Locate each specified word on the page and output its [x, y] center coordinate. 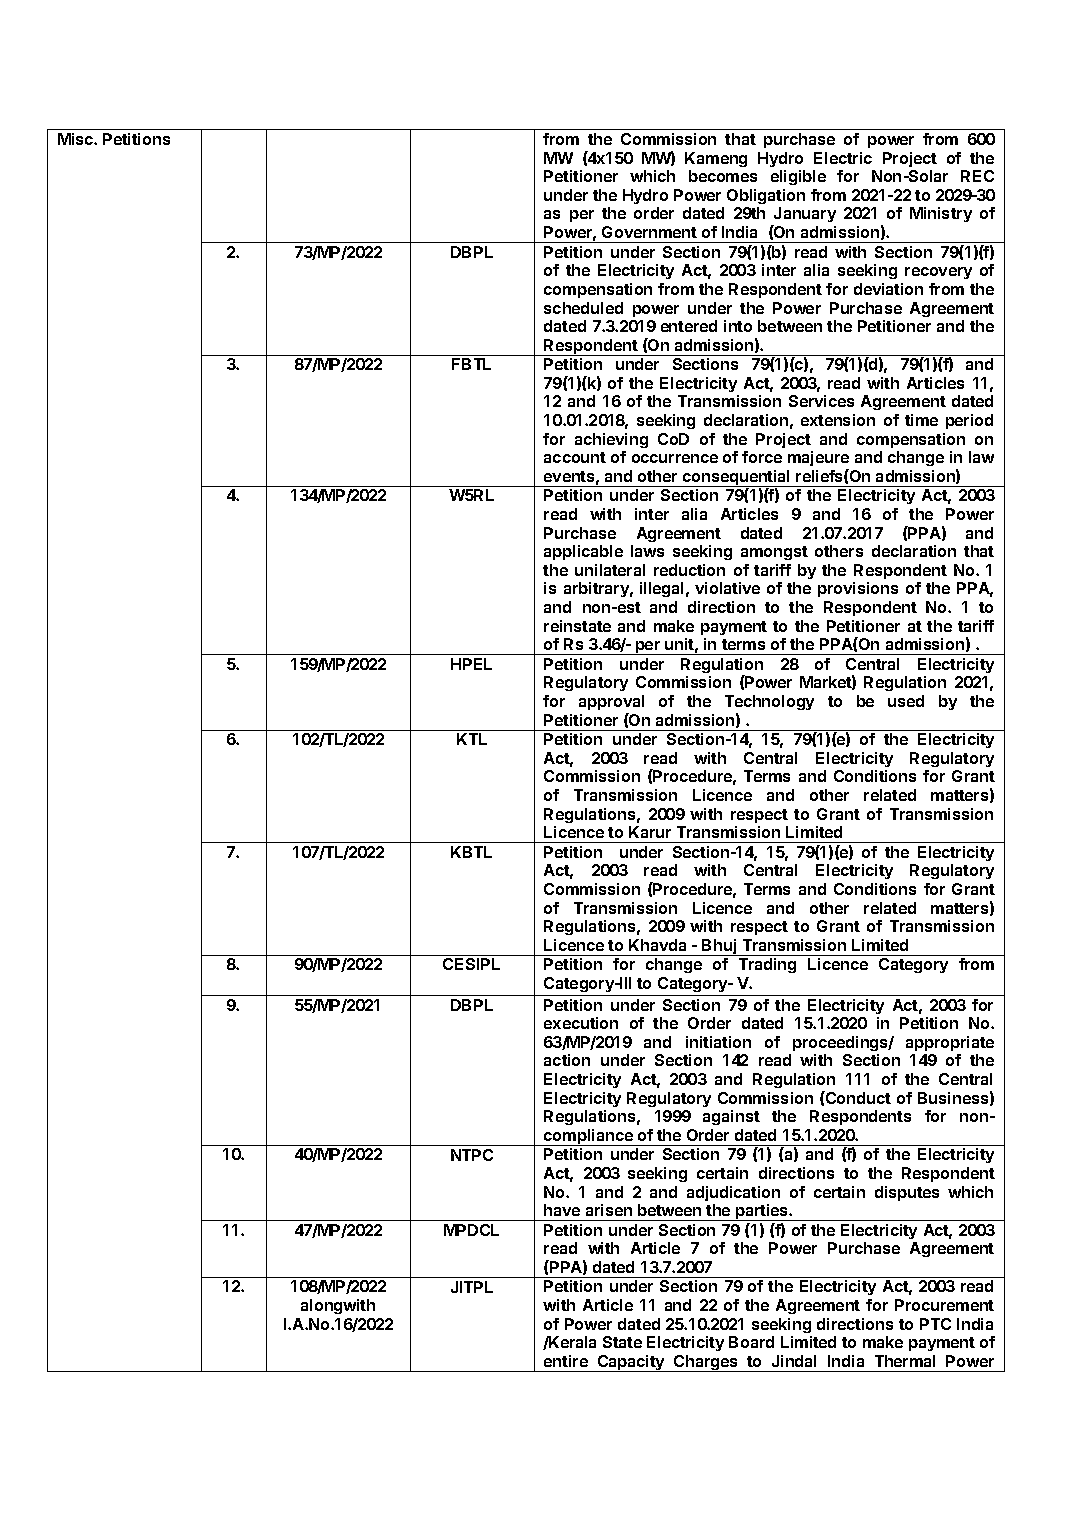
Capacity [631, 1363]
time [921, 420]
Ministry [941, 214]
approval [611, 702]
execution [581, 1023]
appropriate [950, 1043]
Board [751, 1342]
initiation [718, 1042]
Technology [769, 702]
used [906, 701]
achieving [611, 440]
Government [649, 232]
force [762, 457]
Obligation [766, 196]
